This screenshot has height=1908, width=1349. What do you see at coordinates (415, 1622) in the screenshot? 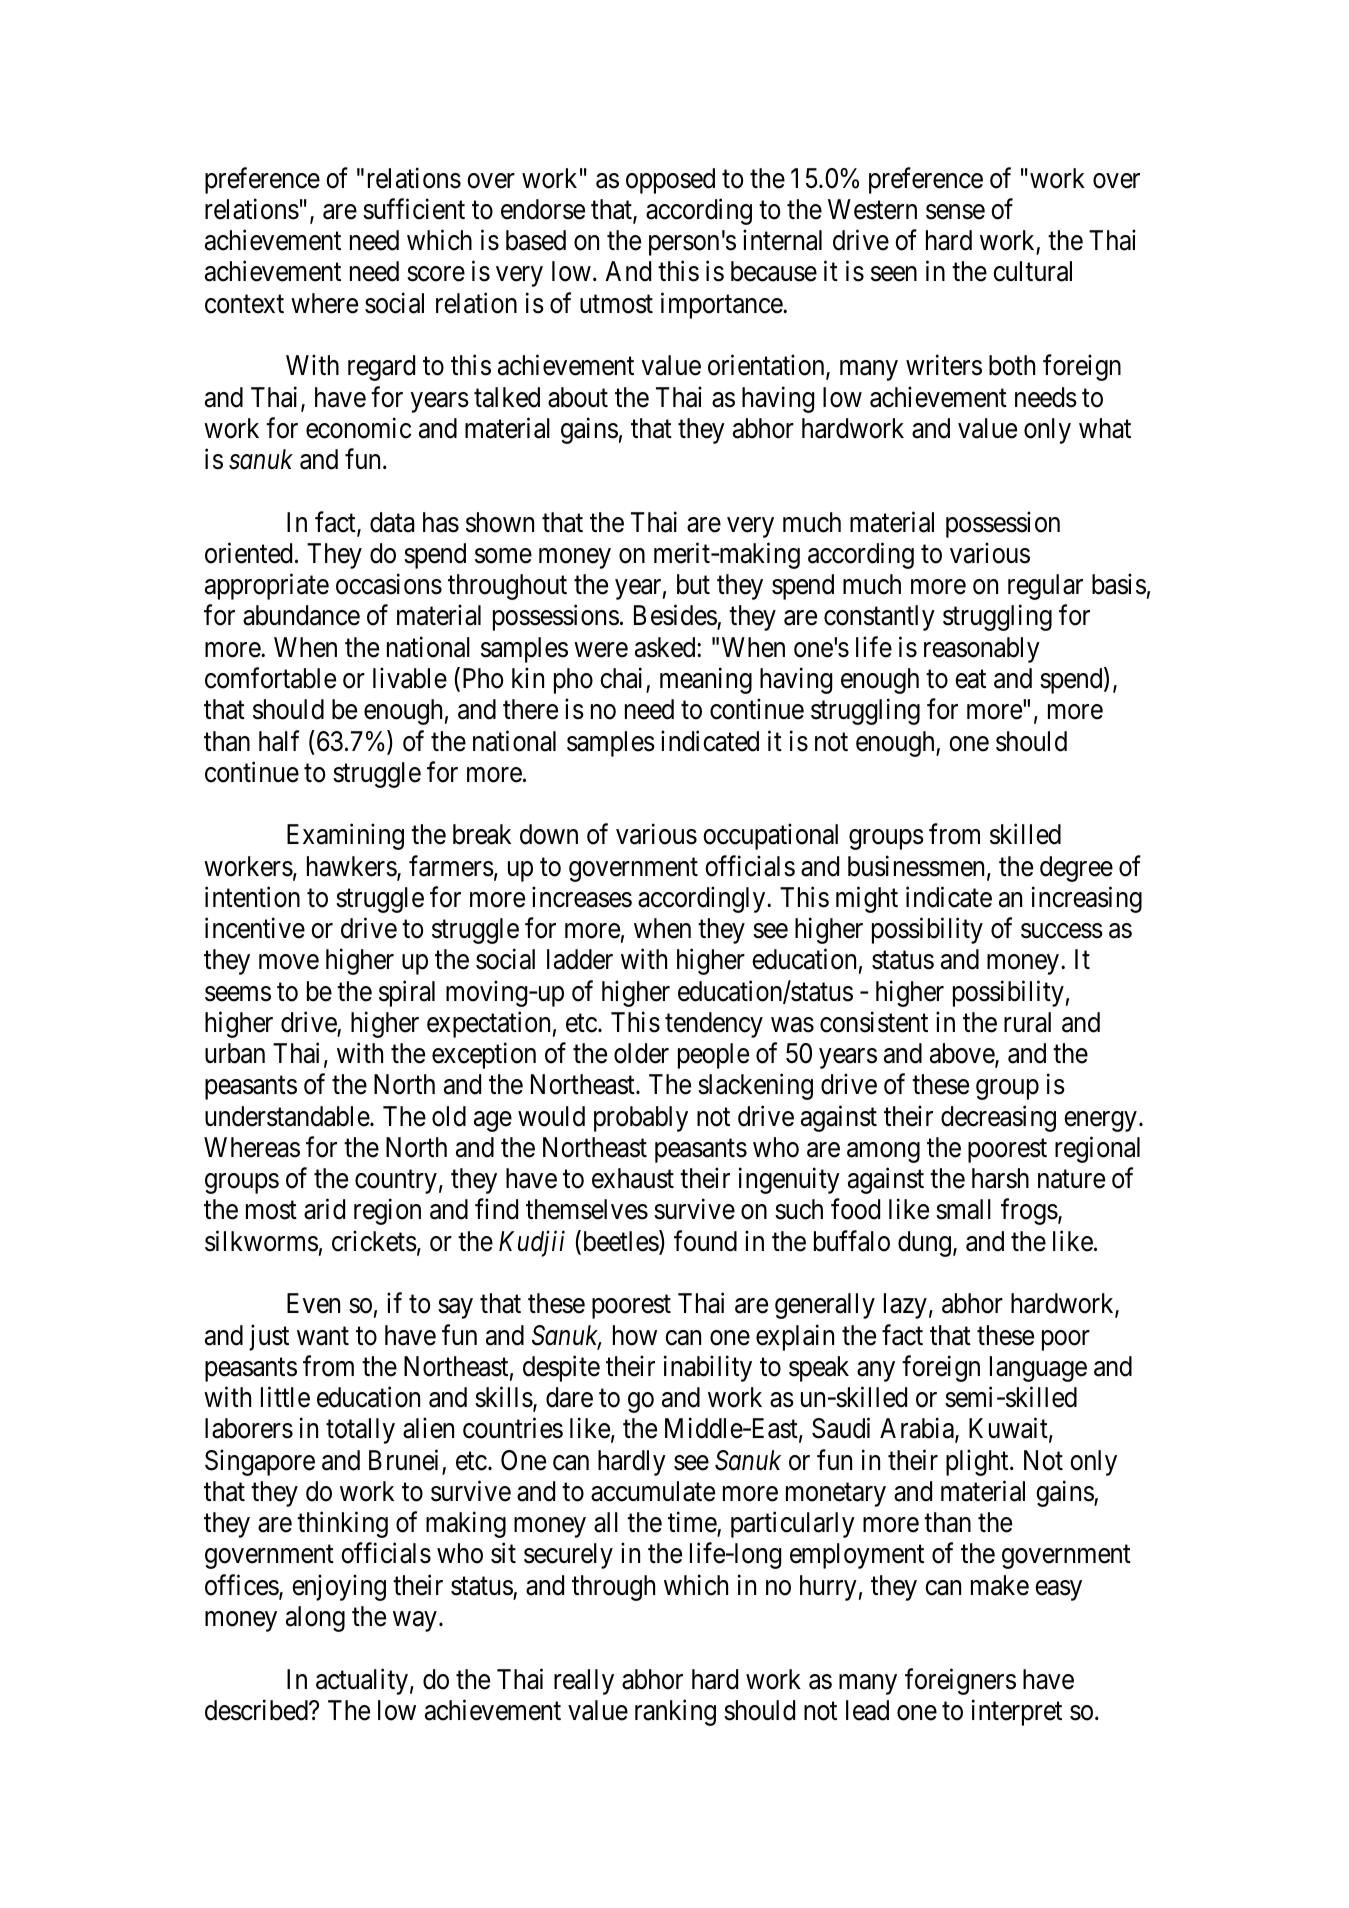
I see `way` at bounding box center [415, 1622].
